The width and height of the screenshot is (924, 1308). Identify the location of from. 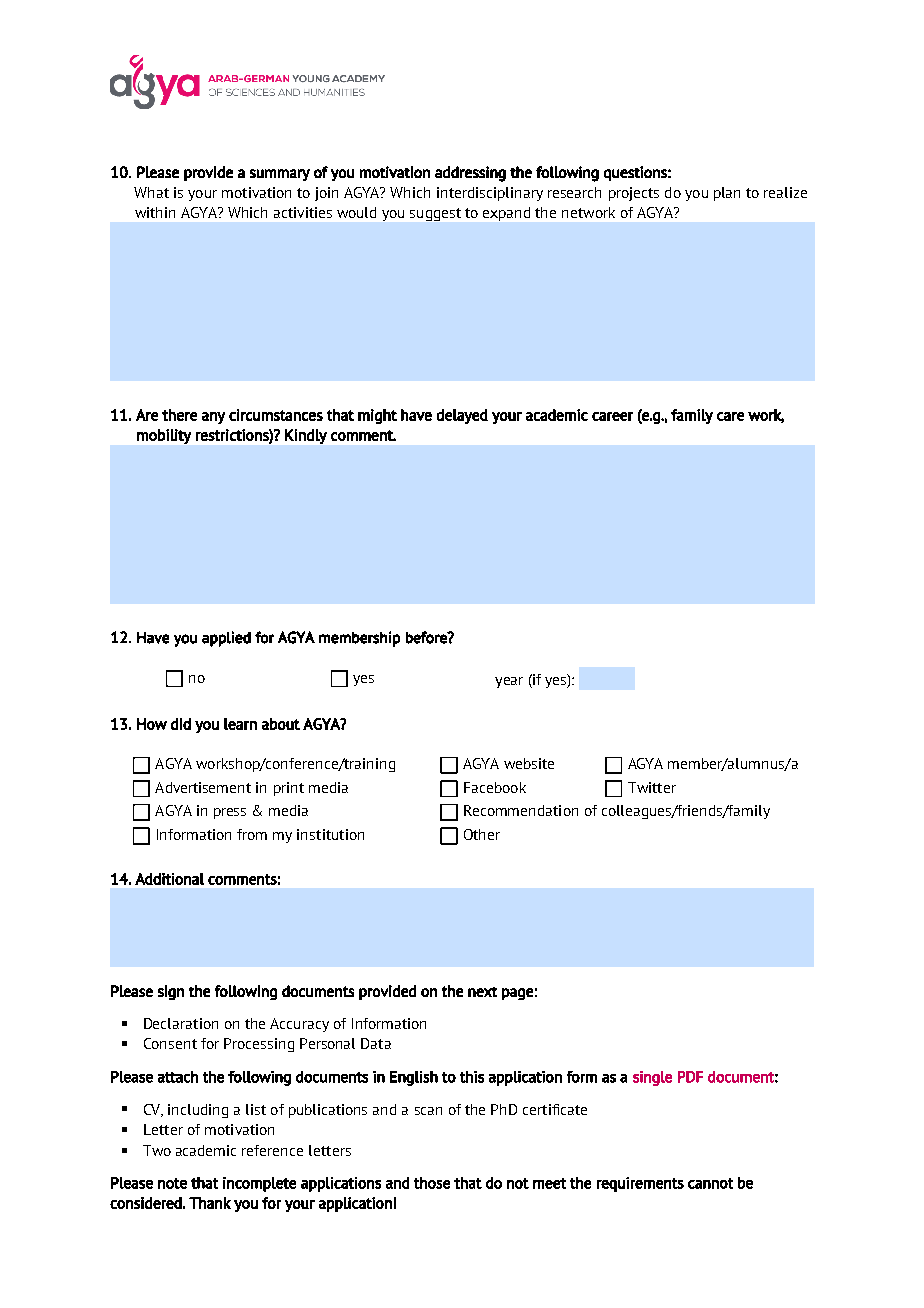
(252, 834).
